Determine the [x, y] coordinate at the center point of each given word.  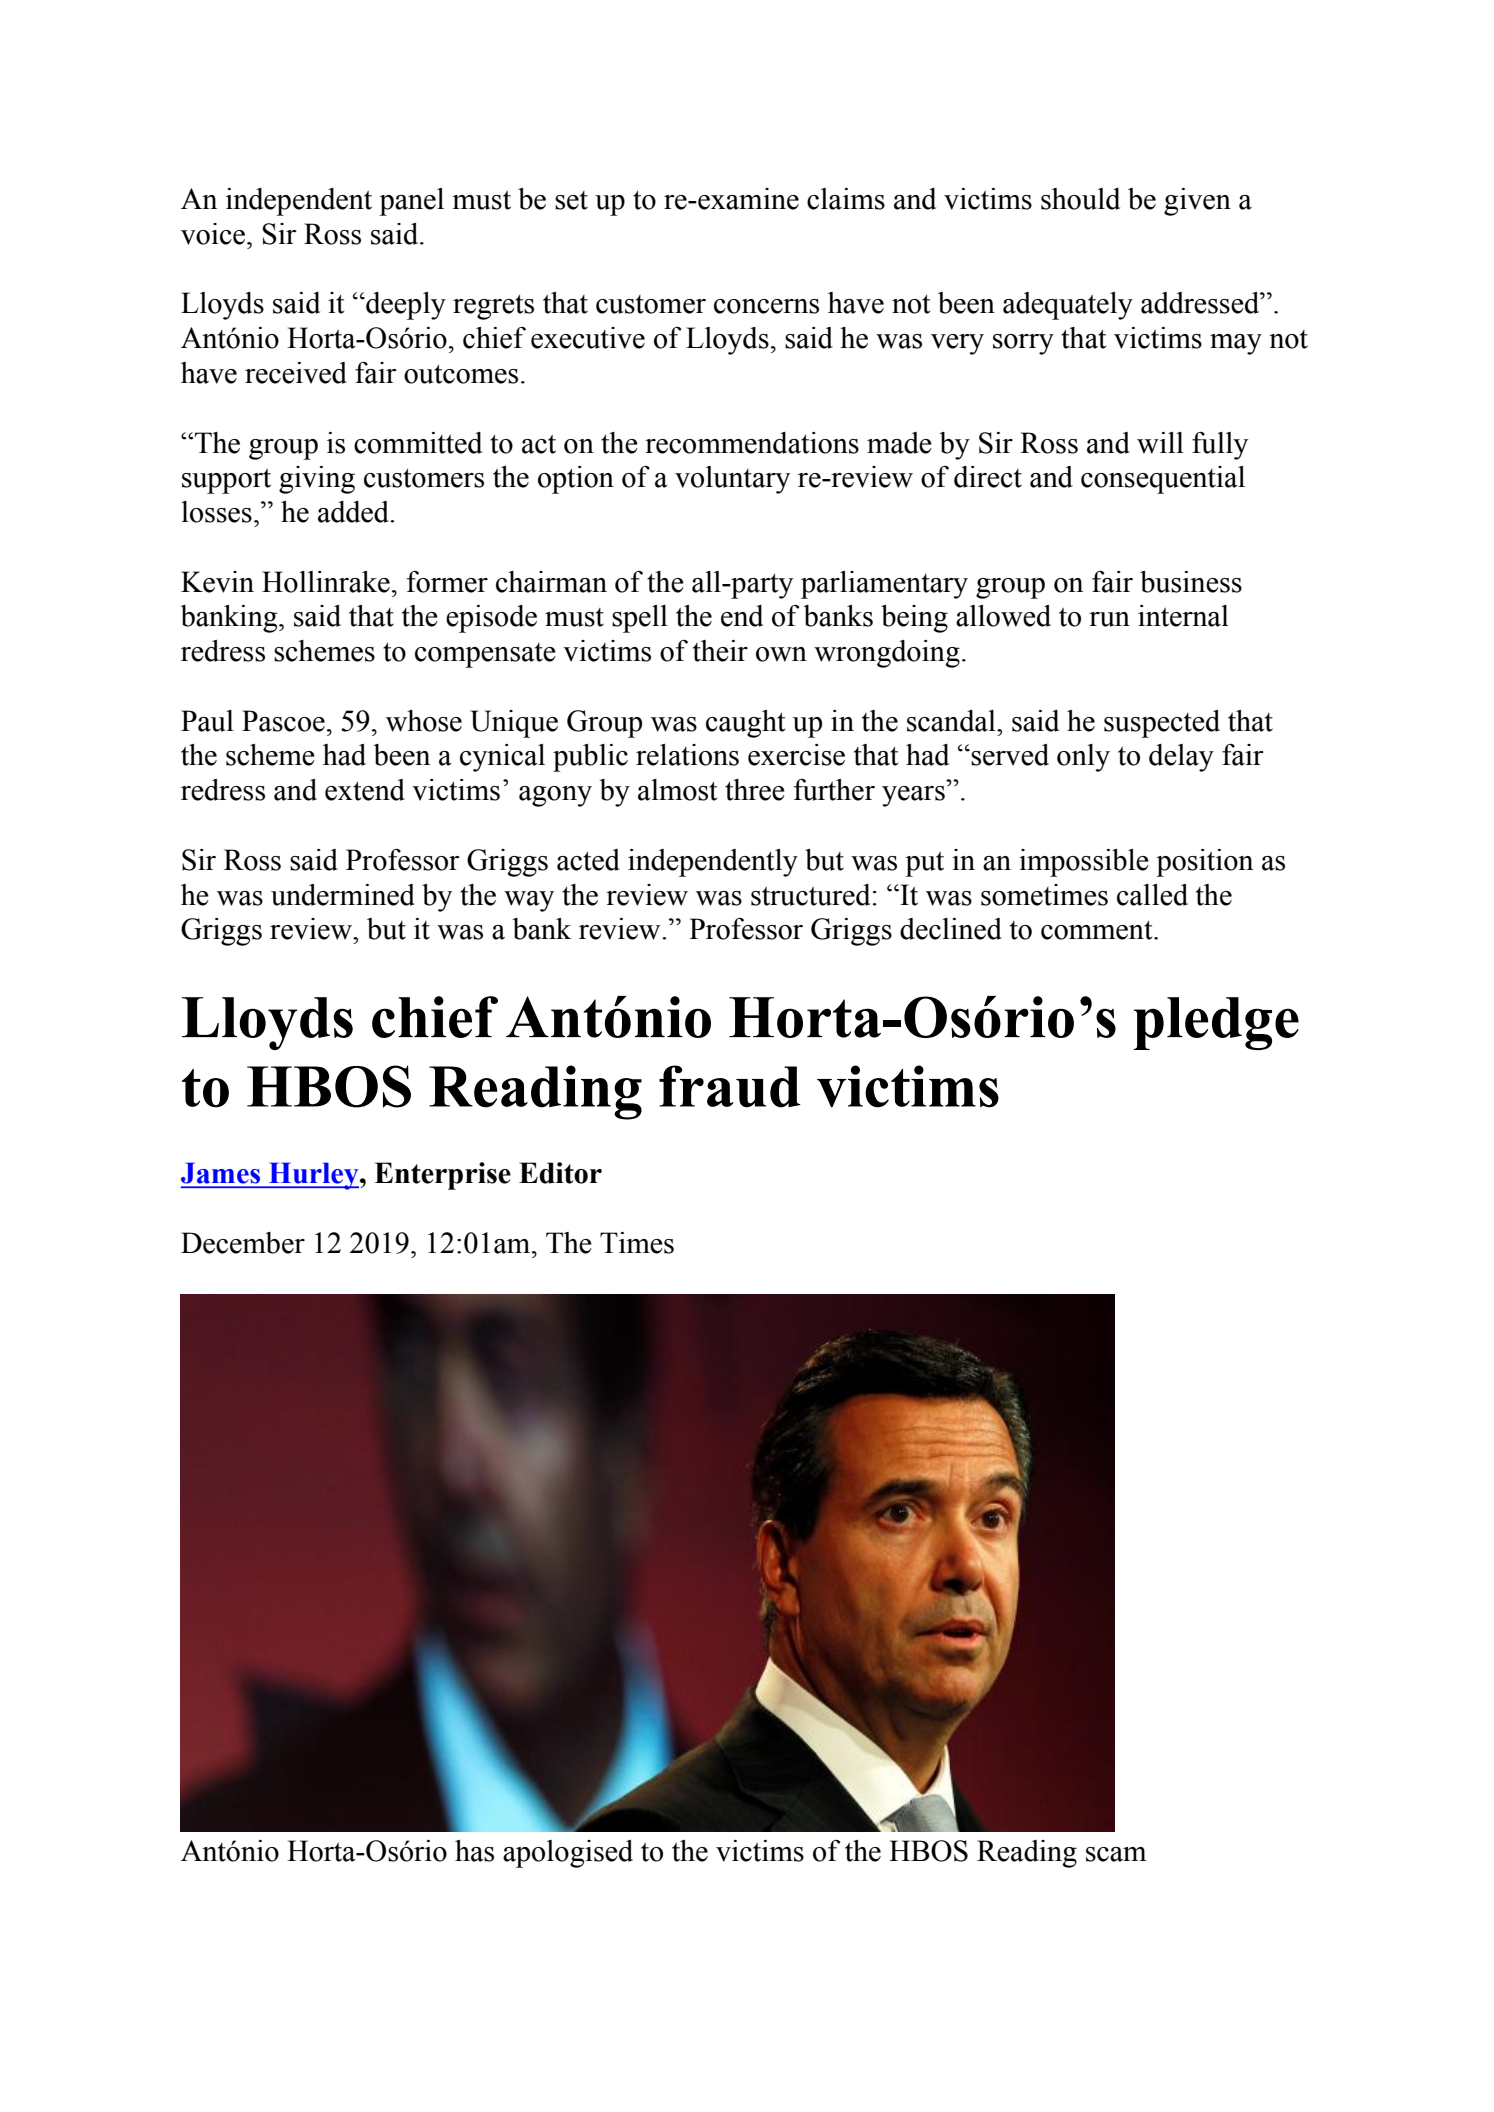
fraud [730, 1086]
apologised [568, 1854]
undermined [343, 895]
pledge [1216, 1023]
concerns [766, 306]
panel [411, 202]
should [1080, 199]
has [474, 1851]
